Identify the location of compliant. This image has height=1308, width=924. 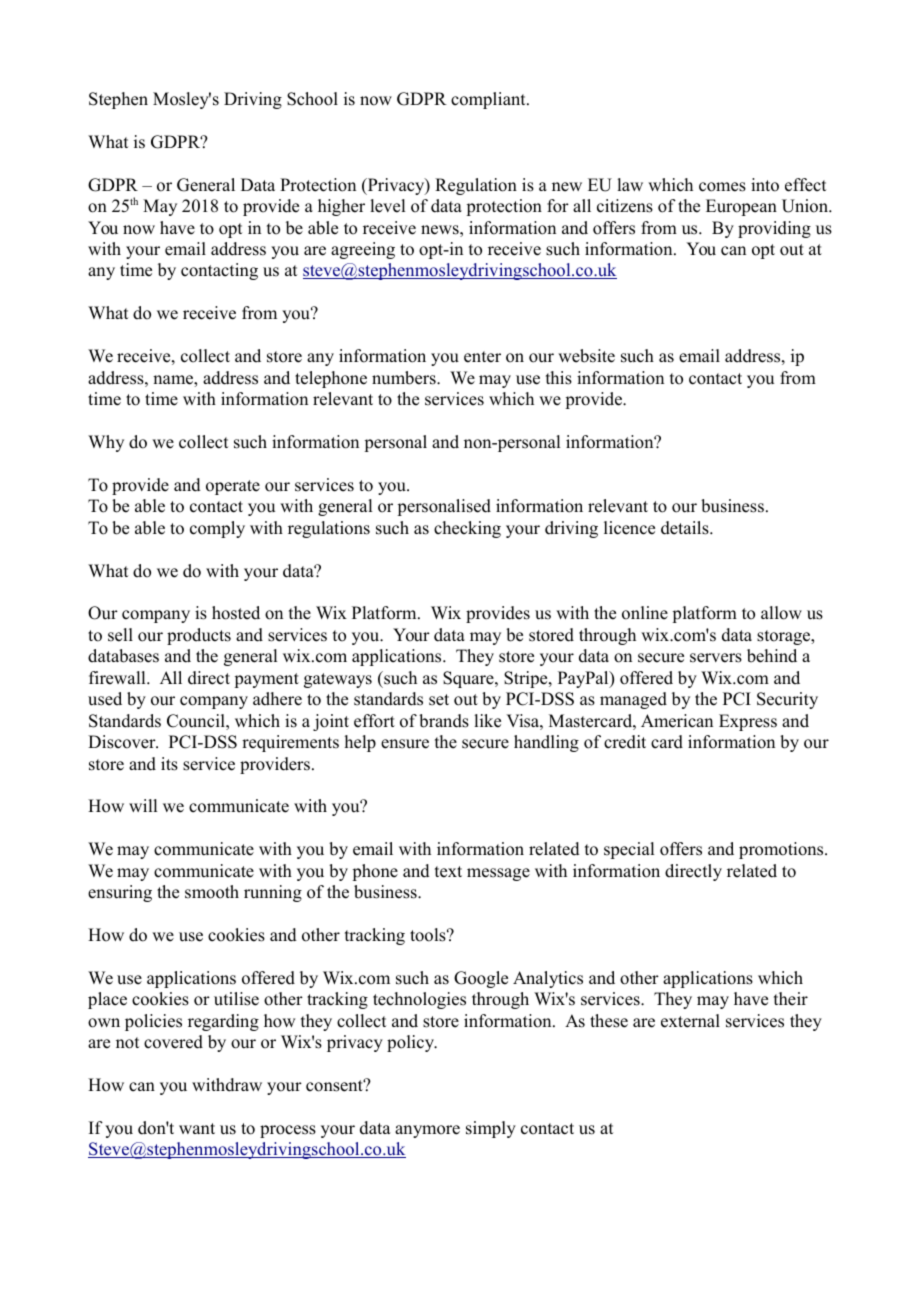
(489, 100).
